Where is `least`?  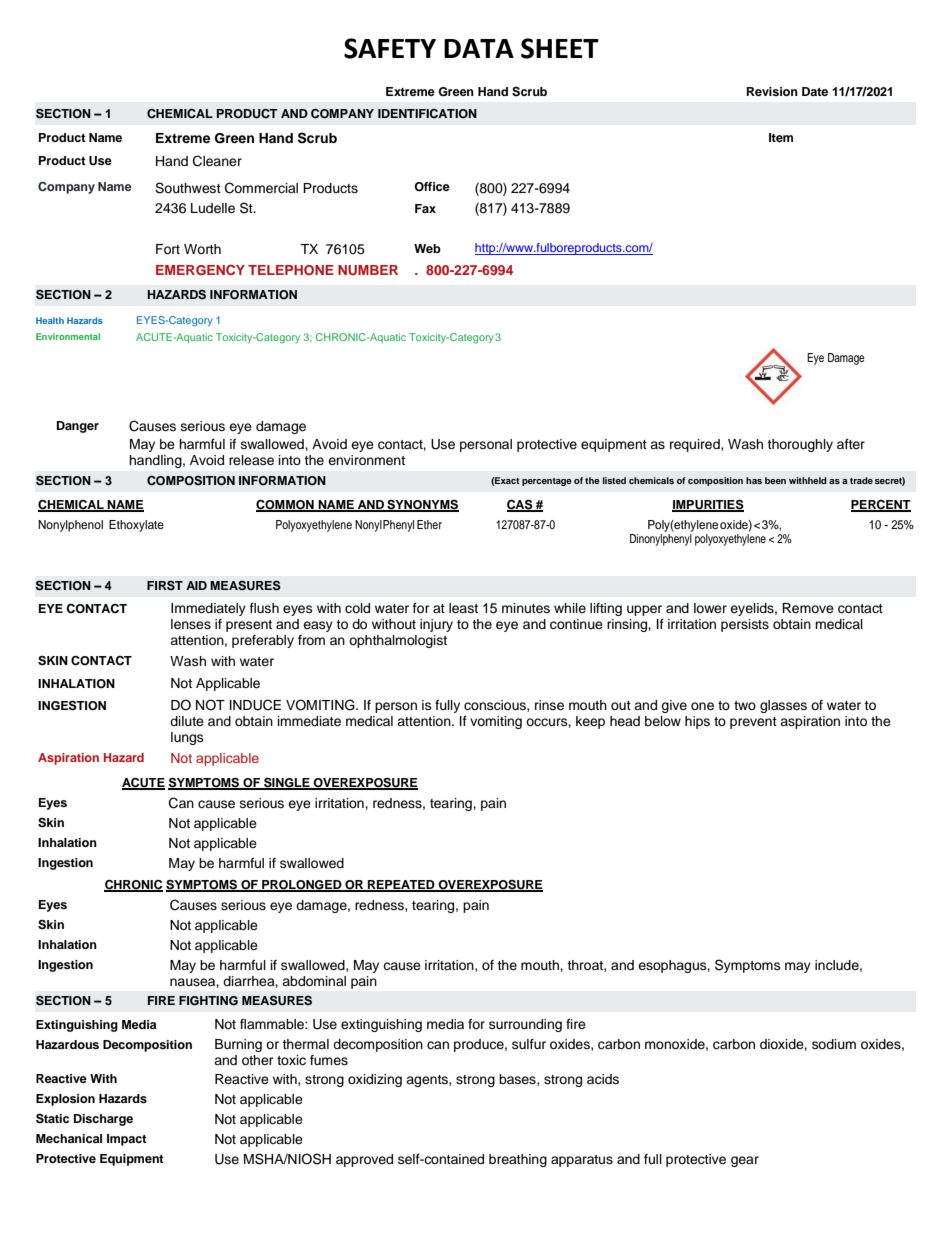
least is located at coordinates (463, 608).
